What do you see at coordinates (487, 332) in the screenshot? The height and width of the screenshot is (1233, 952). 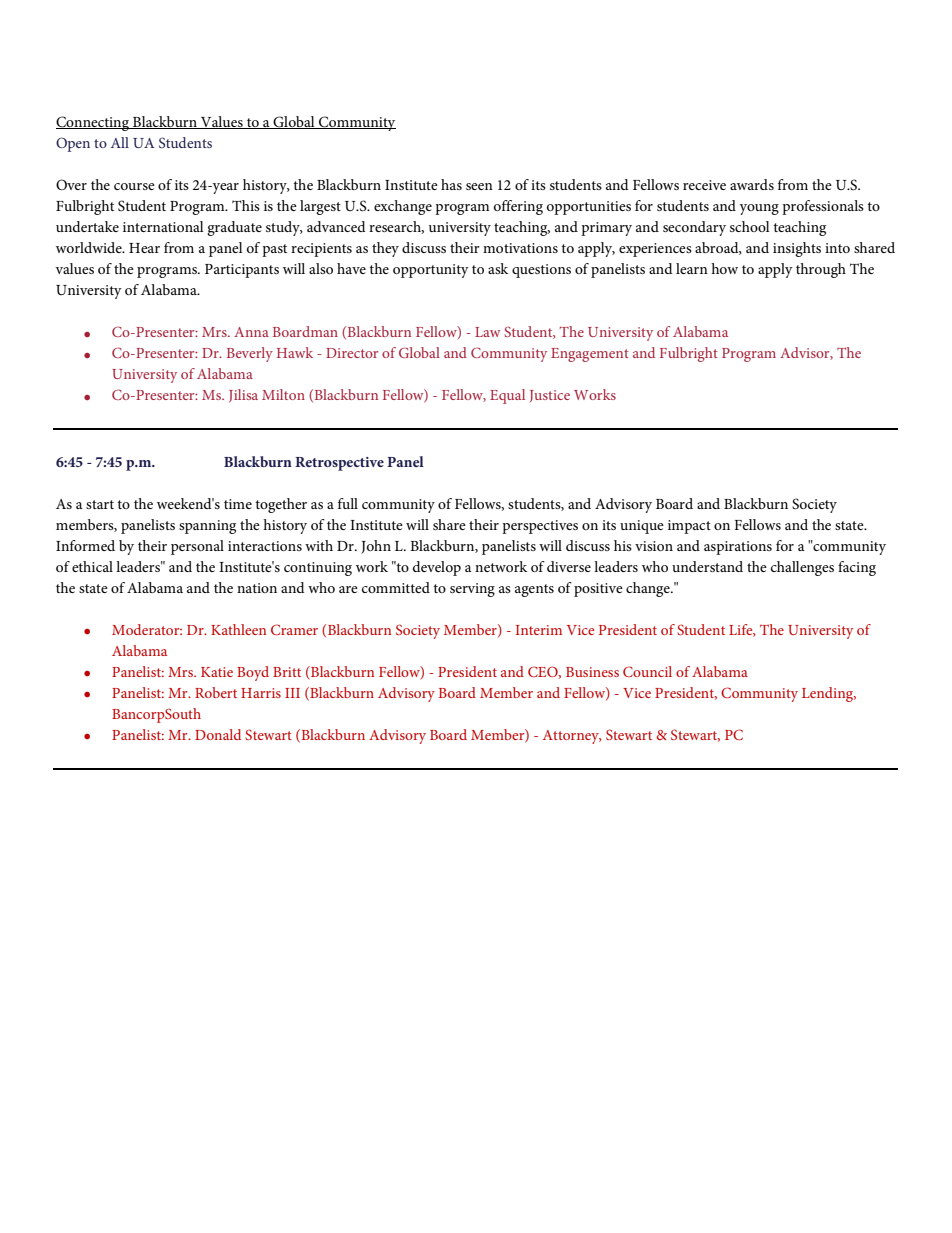 I see `Law` at bounding box center [487, 332].
